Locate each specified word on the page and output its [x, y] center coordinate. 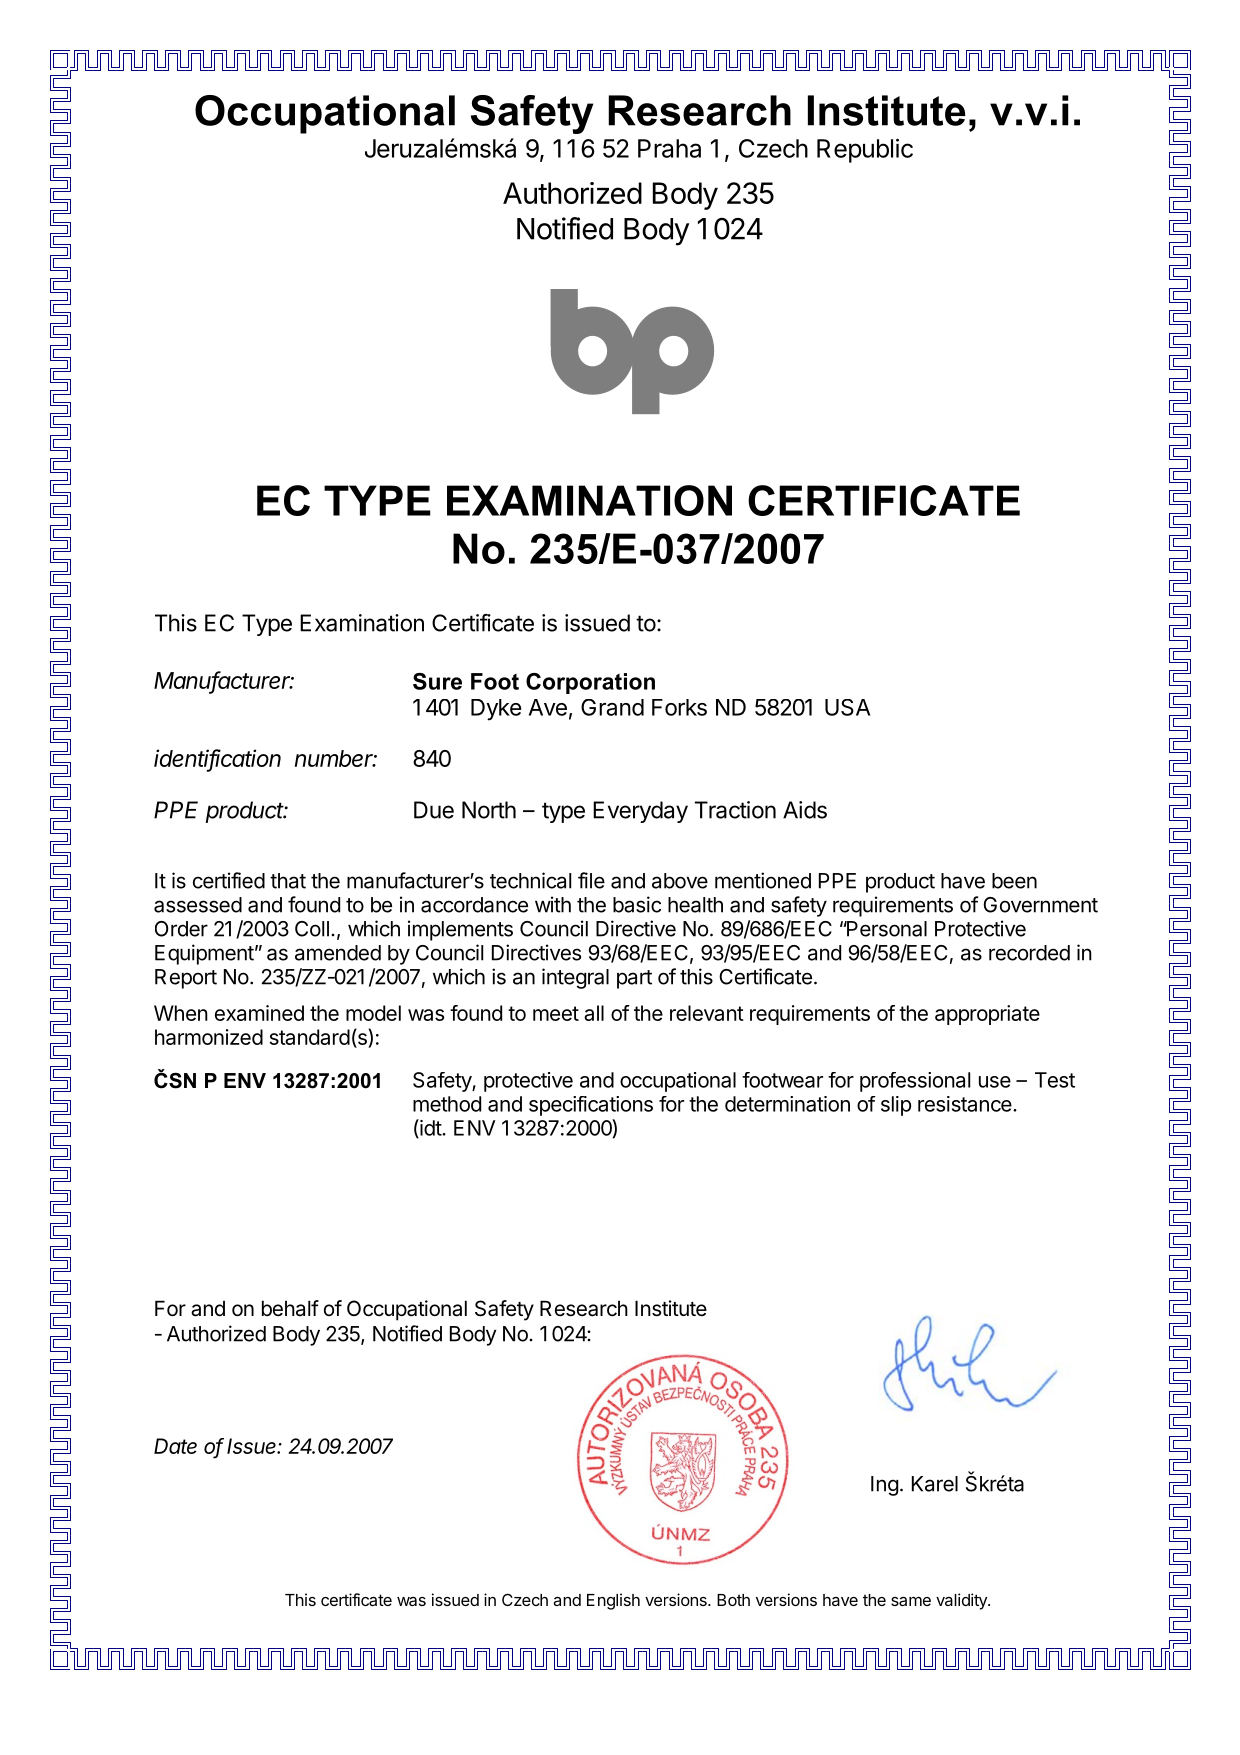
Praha [669, 148]
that [288, 881]
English [613, 1601]
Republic [865, 150]
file [591, 880]
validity [962, 1601]
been [1014, 881]
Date [175, 1446]
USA [847, 707]
